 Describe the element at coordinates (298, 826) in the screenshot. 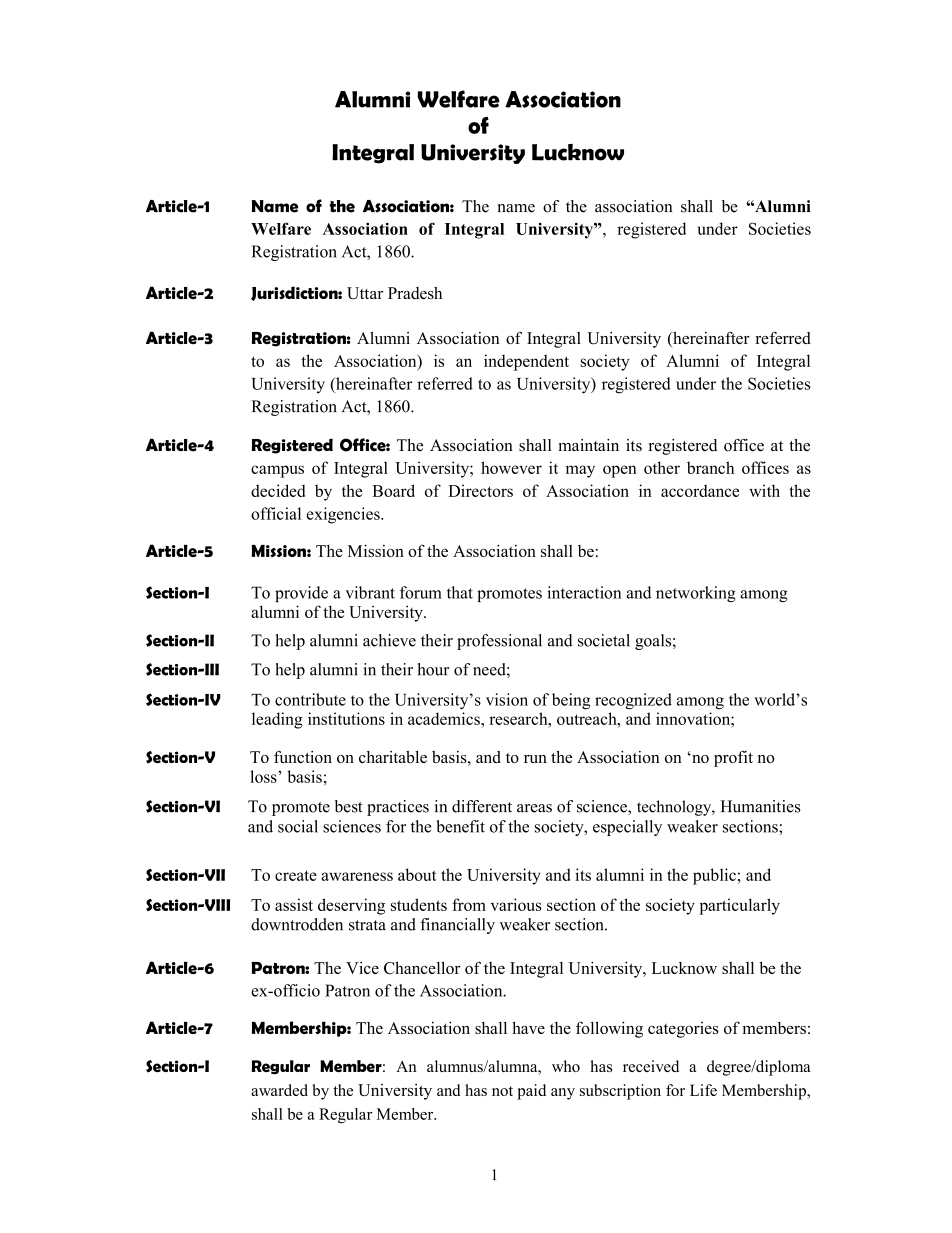

I see `social` at that location.
